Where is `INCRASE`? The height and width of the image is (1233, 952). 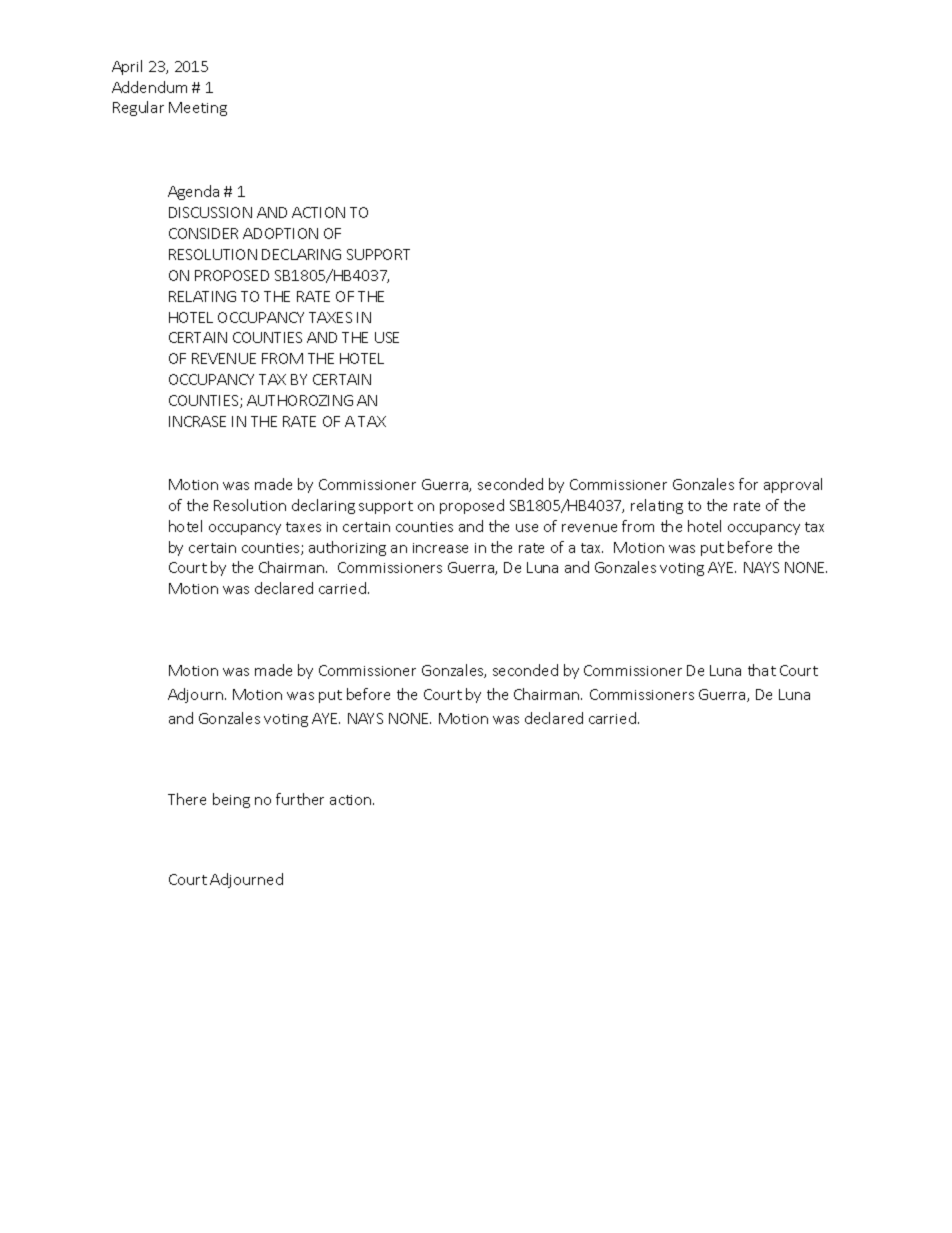
INCRASE is located at coordinates (197, 421).
